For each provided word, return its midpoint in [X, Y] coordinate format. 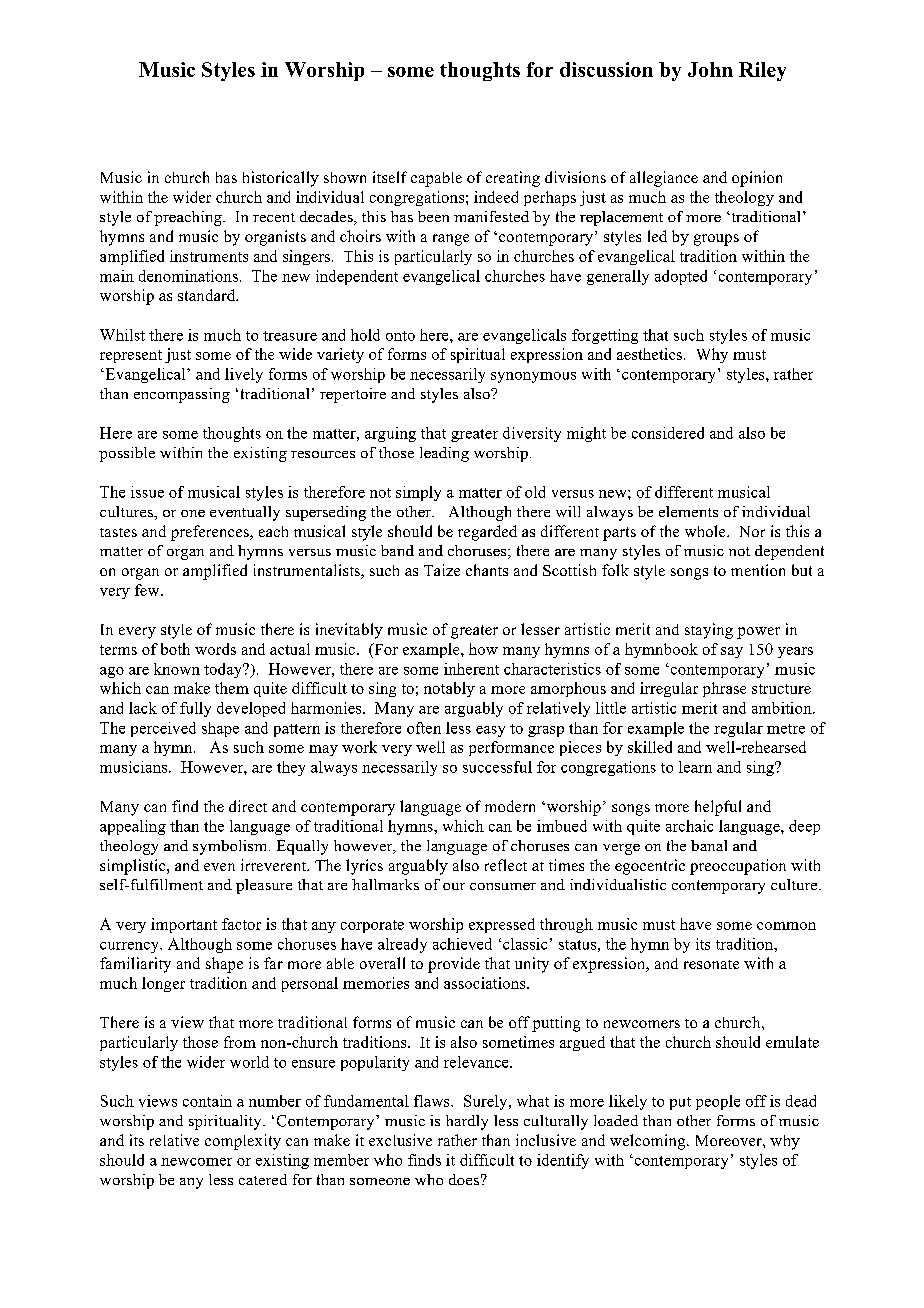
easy [490, 731]
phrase [724, 689]
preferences [211, 533]
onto [400, 336]
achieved [462, 944]
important [184, 925]
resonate [711, 964]
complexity [243, 1142]
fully [195, 709]
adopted [681, 277]
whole [706, 531]
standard [208, 295]
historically [281, 179]
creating [513, 179]
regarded [487, 533]
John [710, 69]
